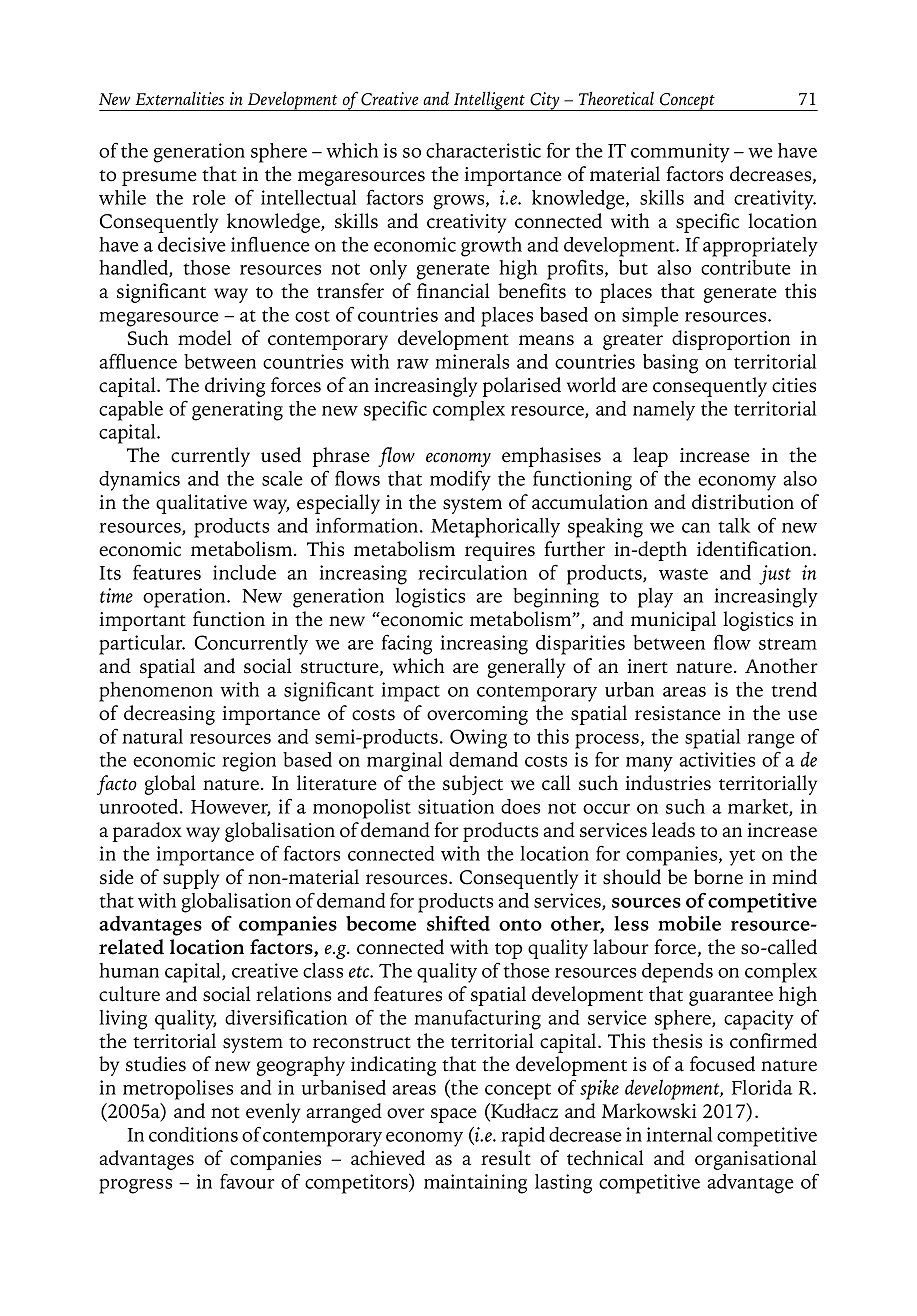 The image size is (917, 1316). What do you see at coordinates (680, 153) in the screenshot?
I see `community` at bounding box center [680, 153].
